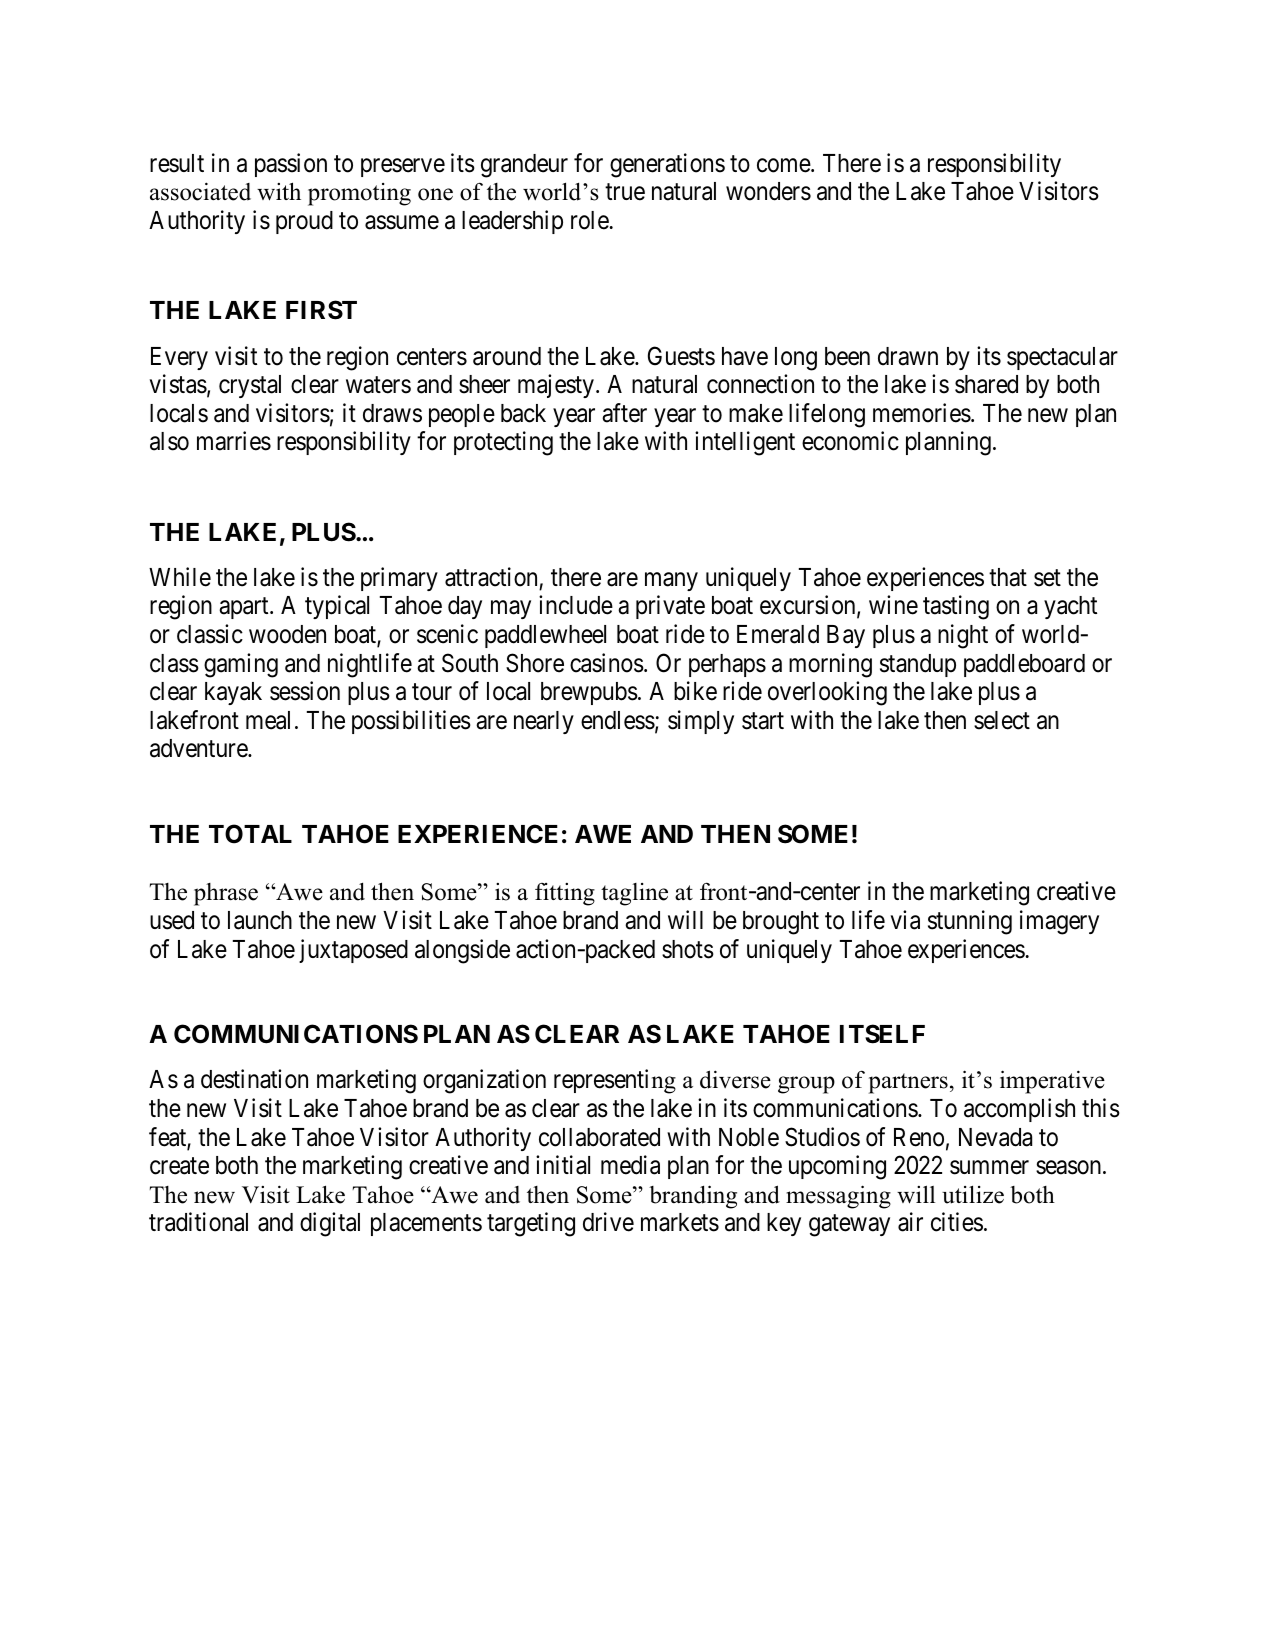 Image resolution: width=1268 pixels, height=1641 pixels. What do you see at coordinates (330, 1225) in the document?
I see `digital` at bounding box center [330, 1225].
